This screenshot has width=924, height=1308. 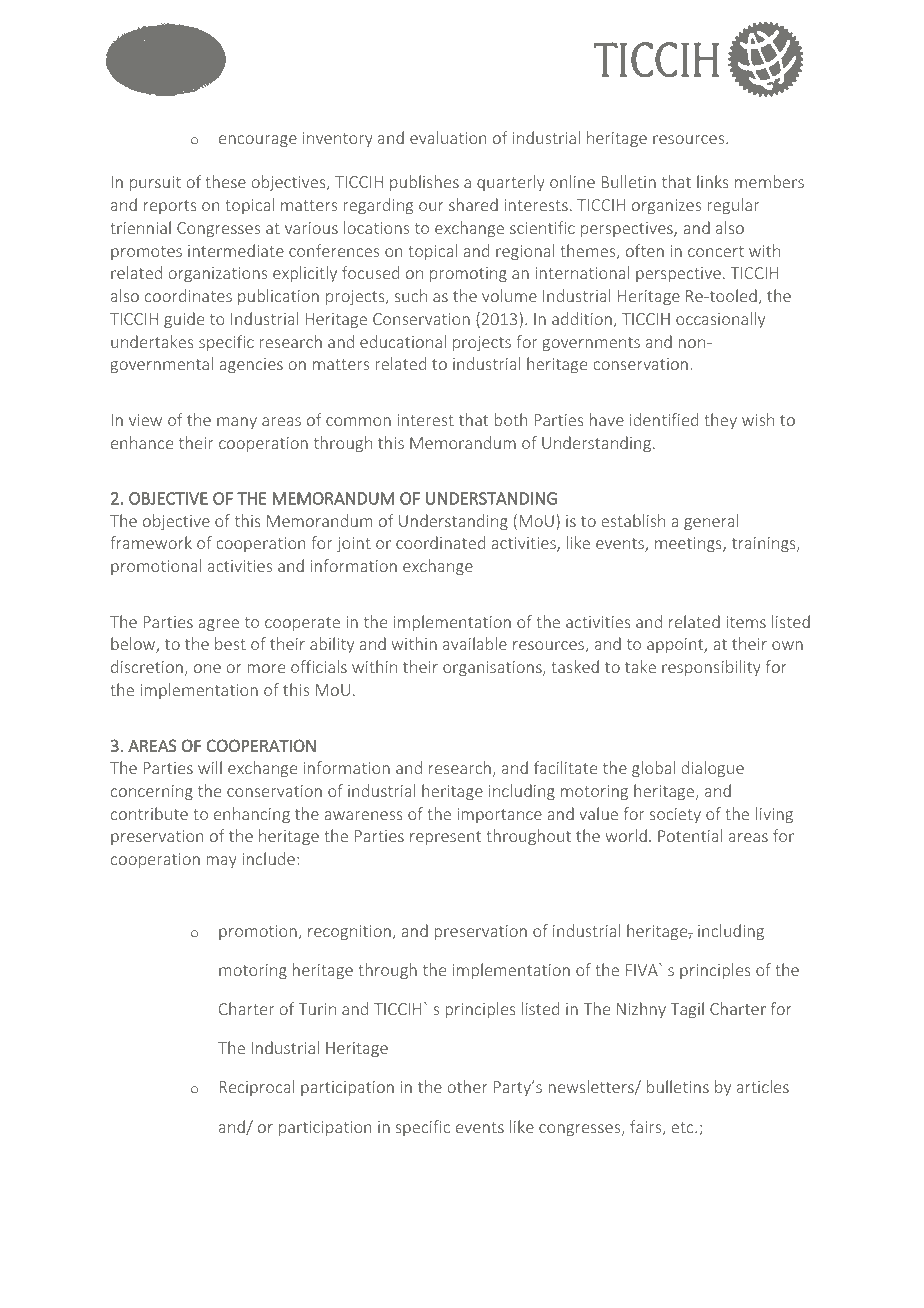 What do you see at coordinates (445, 838) in the screenshot?
I see `represent` at bounding box center [445, 838].
